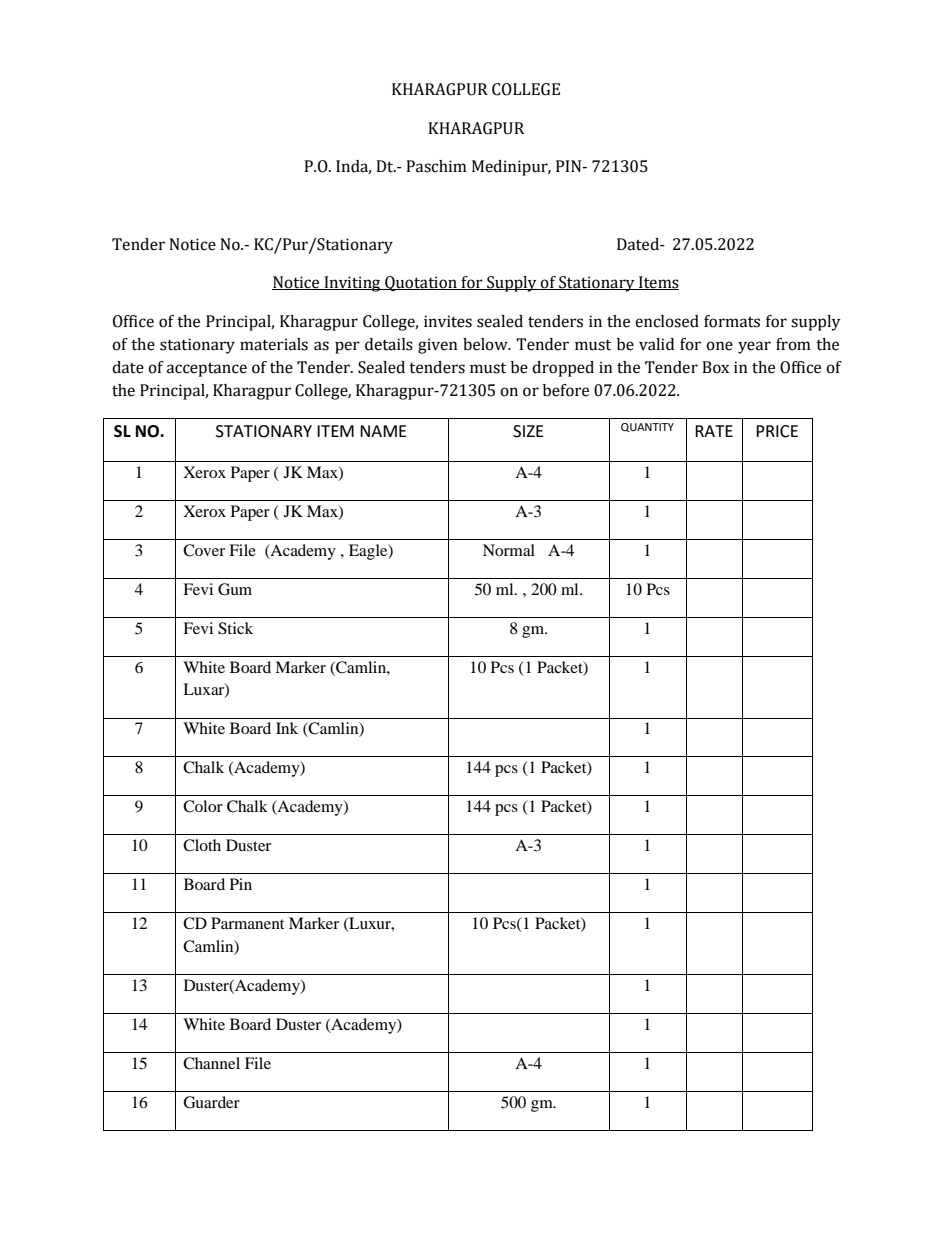  I want to click on Channel, so click(211, 1063).
